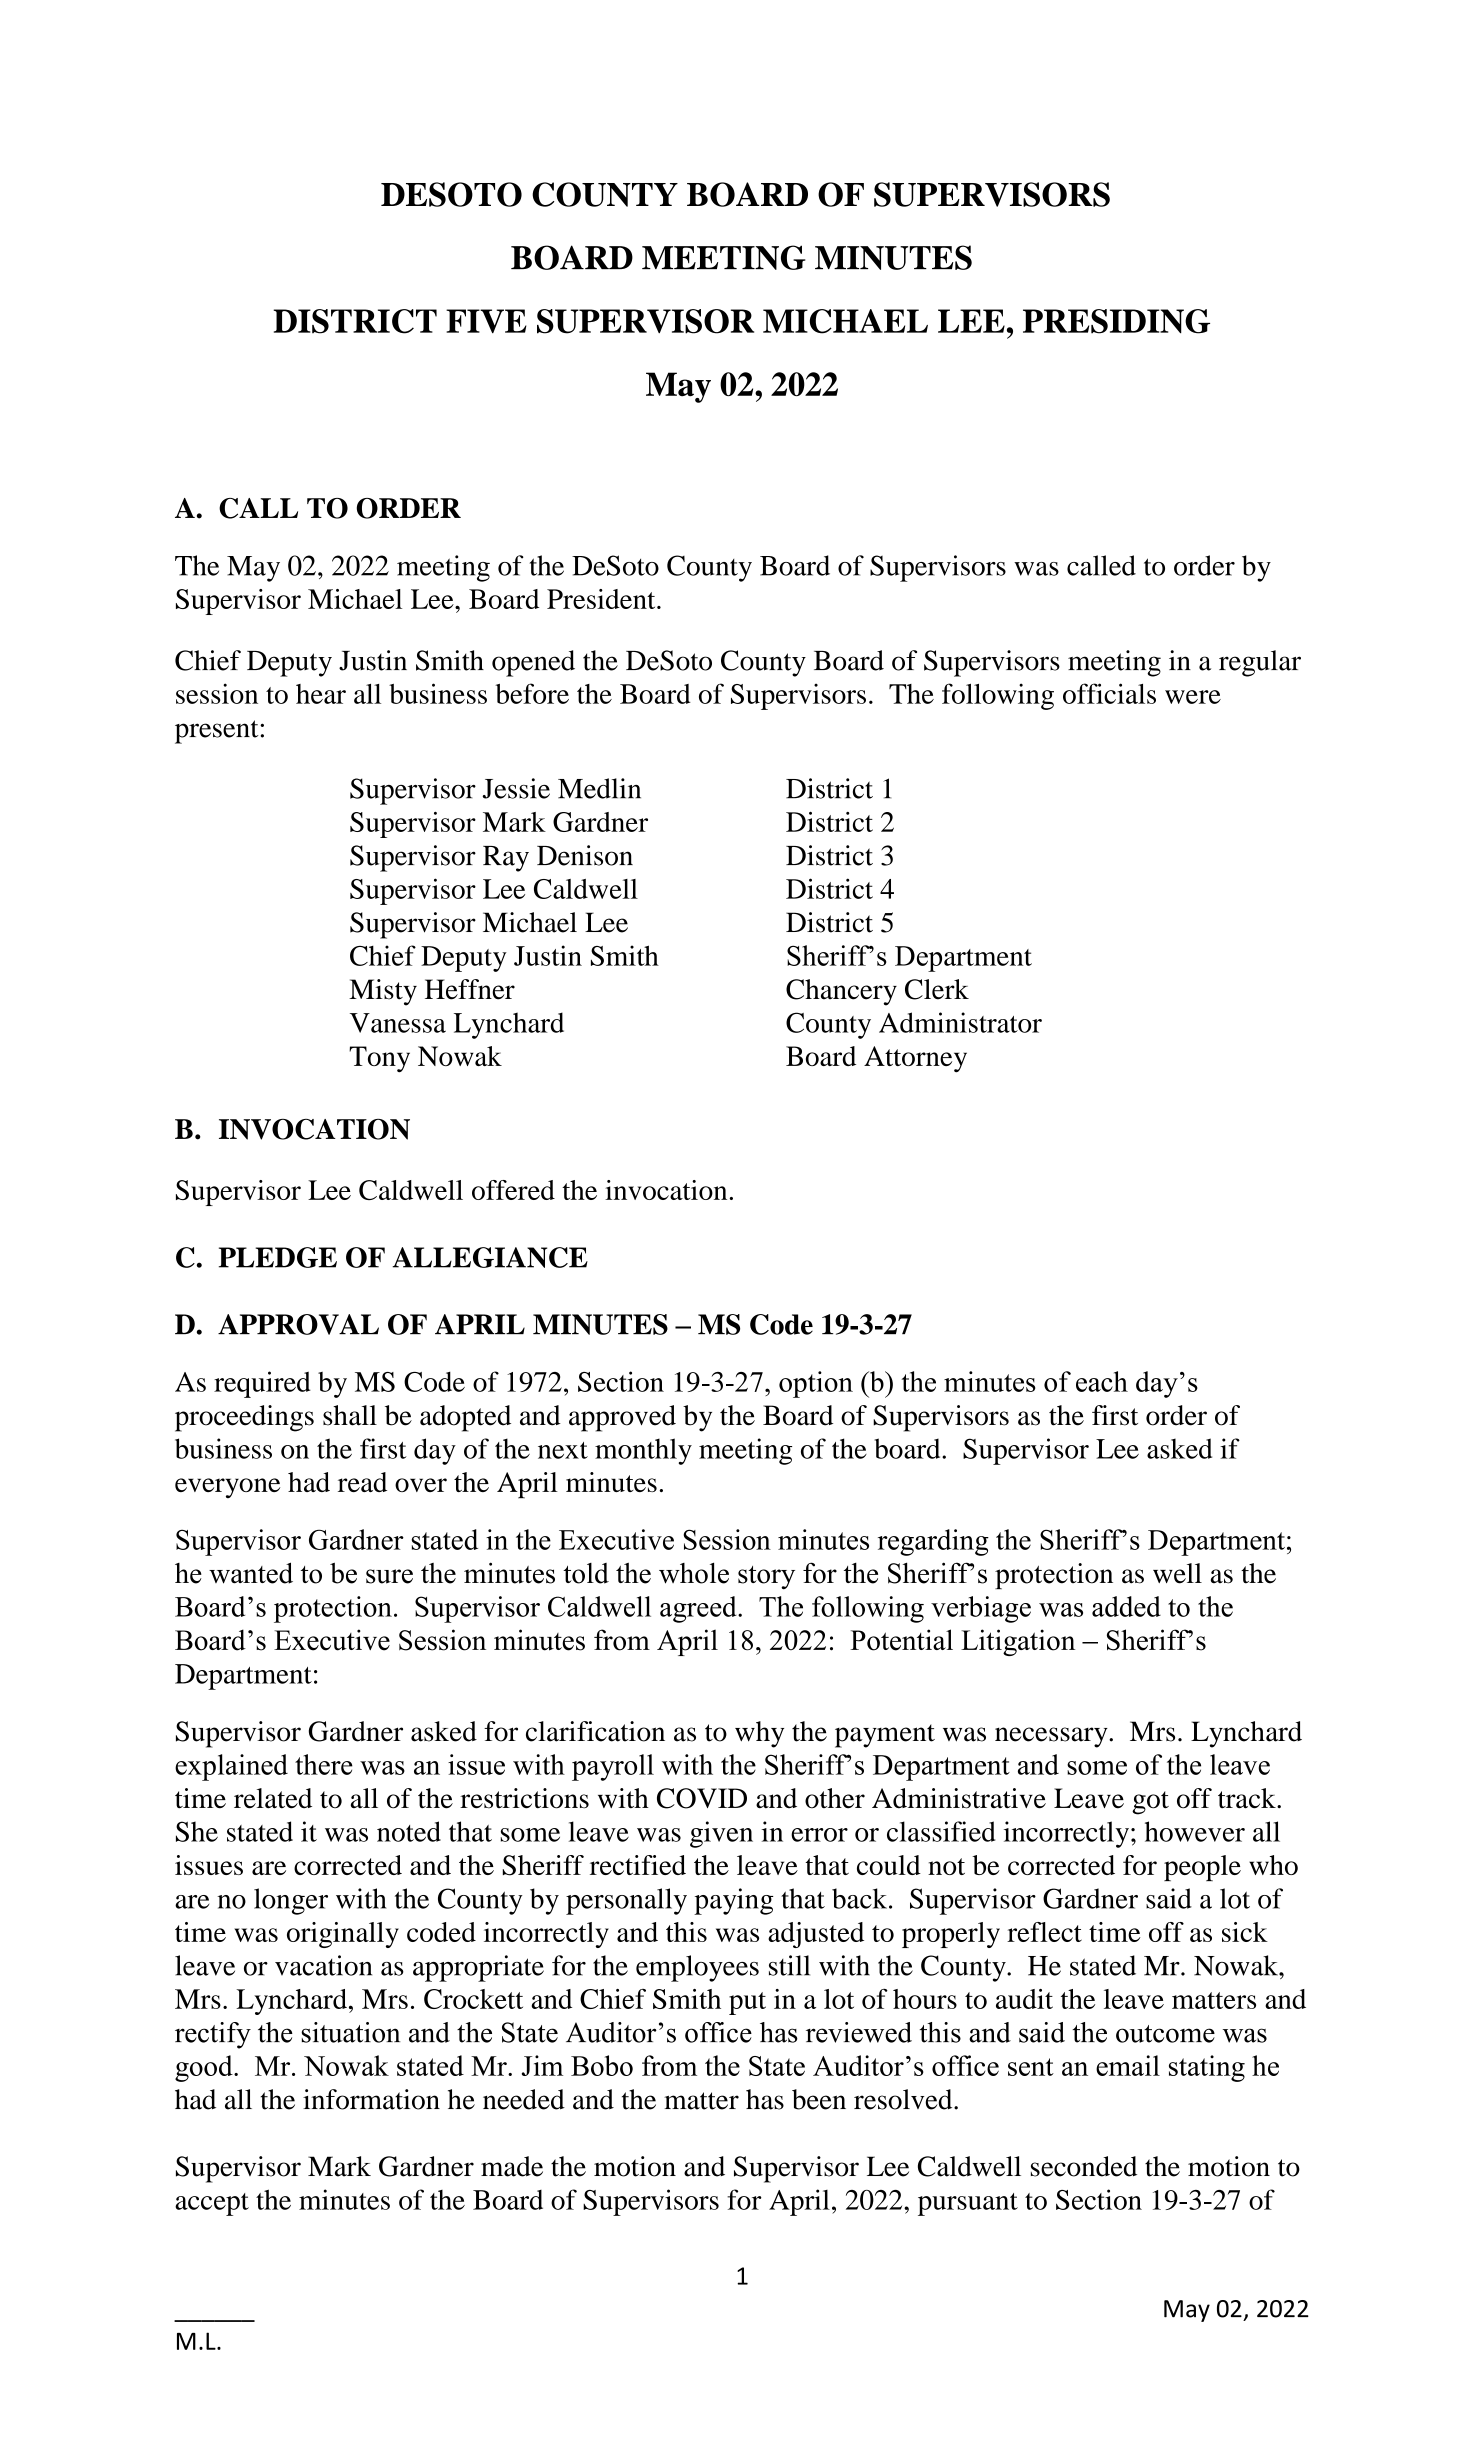  I want to click on hear, so click(321, 694).
